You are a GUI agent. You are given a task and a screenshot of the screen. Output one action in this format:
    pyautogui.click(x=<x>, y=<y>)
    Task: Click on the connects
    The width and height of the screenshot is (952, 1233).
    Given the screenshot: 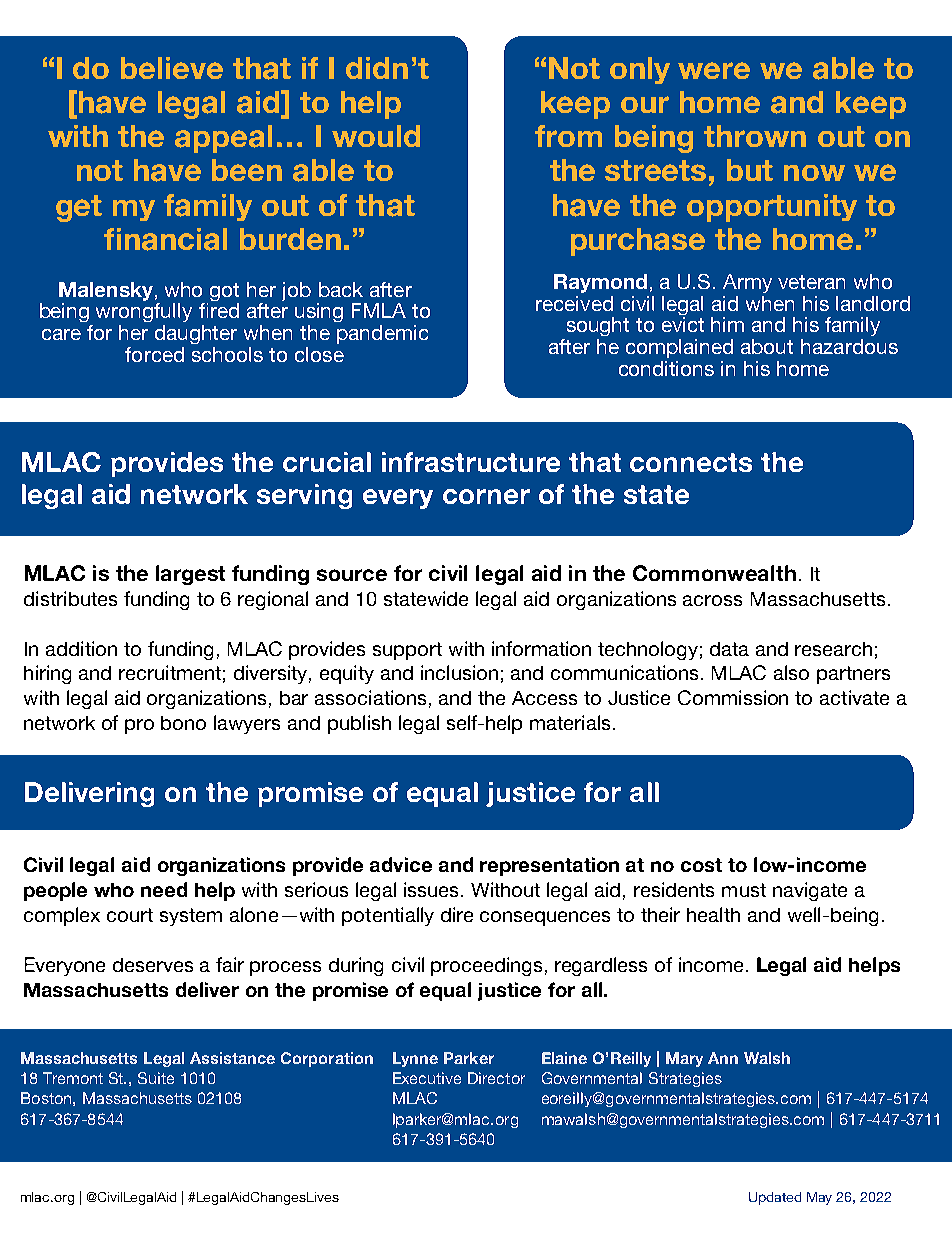 What is the action you would take?
    pyautogui.click(x=691, y=462)
